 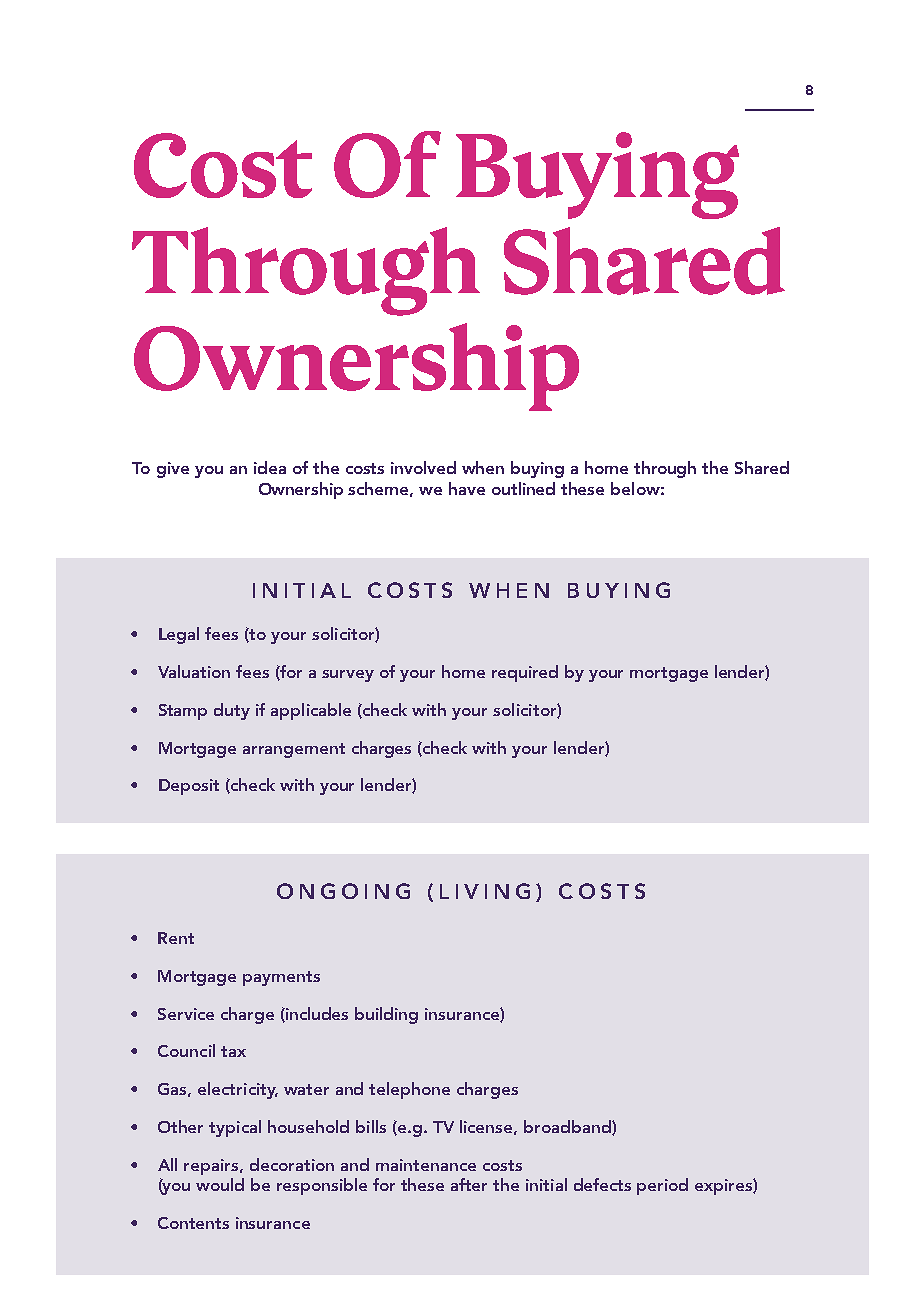 What do you see at coordinates (523, 488) in the document?
I see `outlined` at bounding box center [523, 488].
